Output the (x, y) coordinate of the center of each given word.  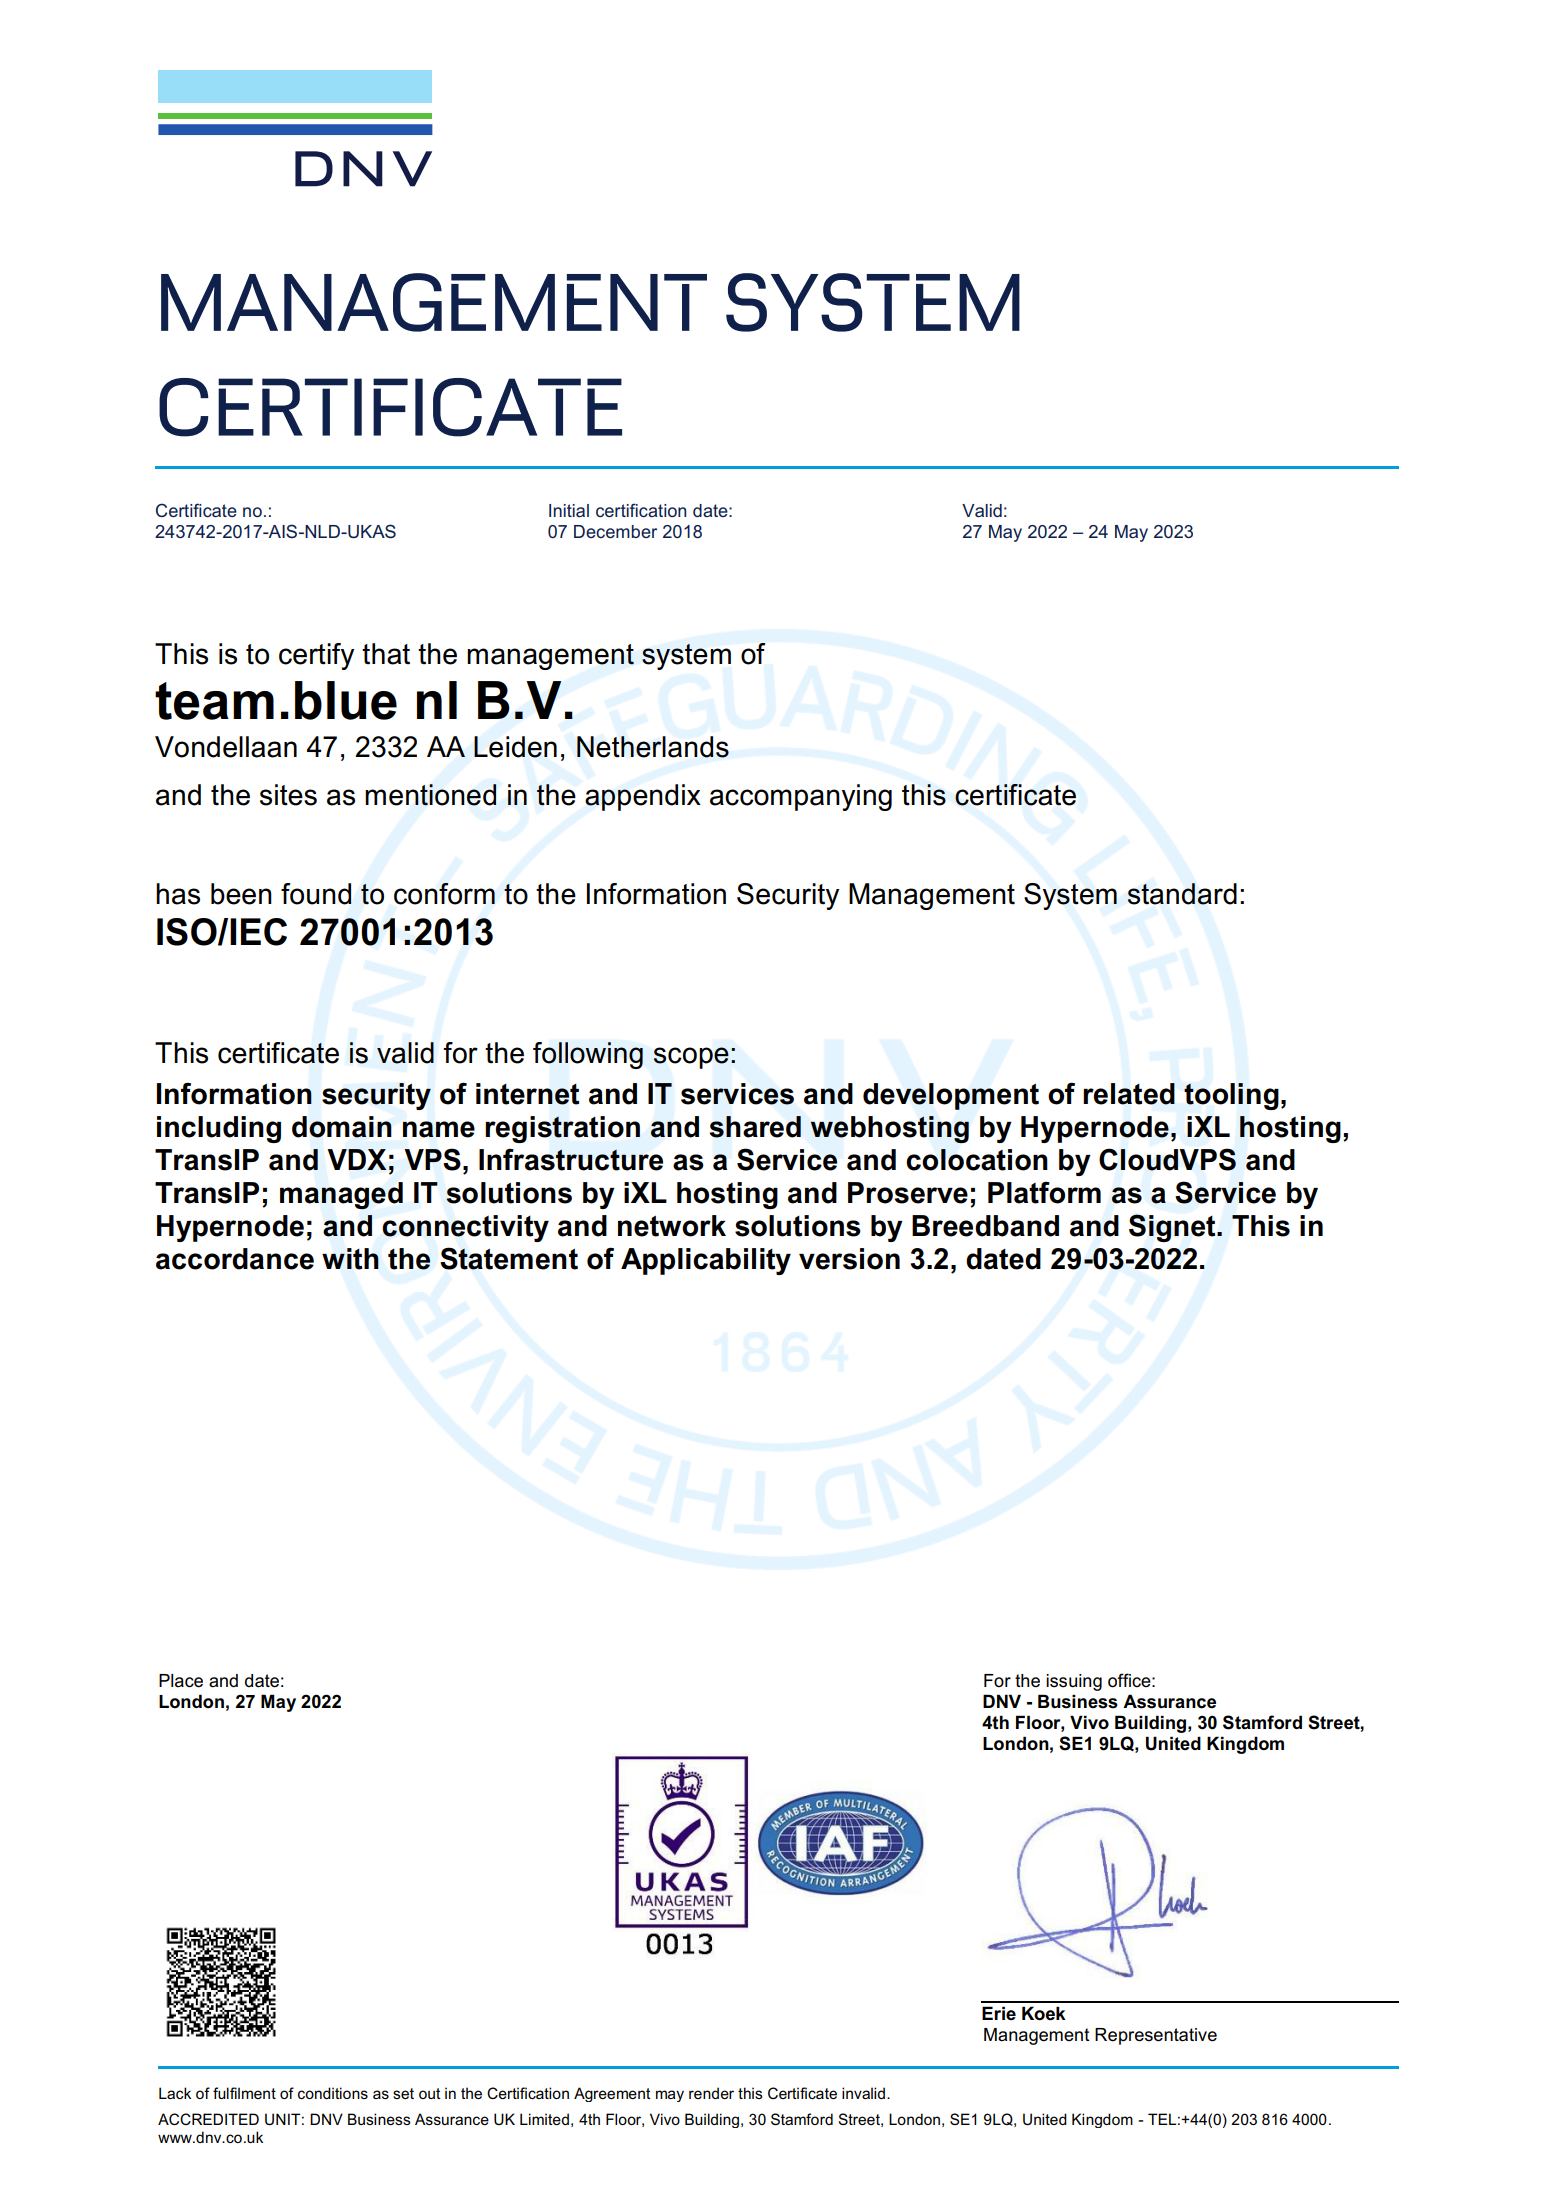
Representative (1156, 2036)
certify (316, 656)
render (711, 2093)
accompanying (801, 797)
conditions (333, 2093)
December (615, 531)
